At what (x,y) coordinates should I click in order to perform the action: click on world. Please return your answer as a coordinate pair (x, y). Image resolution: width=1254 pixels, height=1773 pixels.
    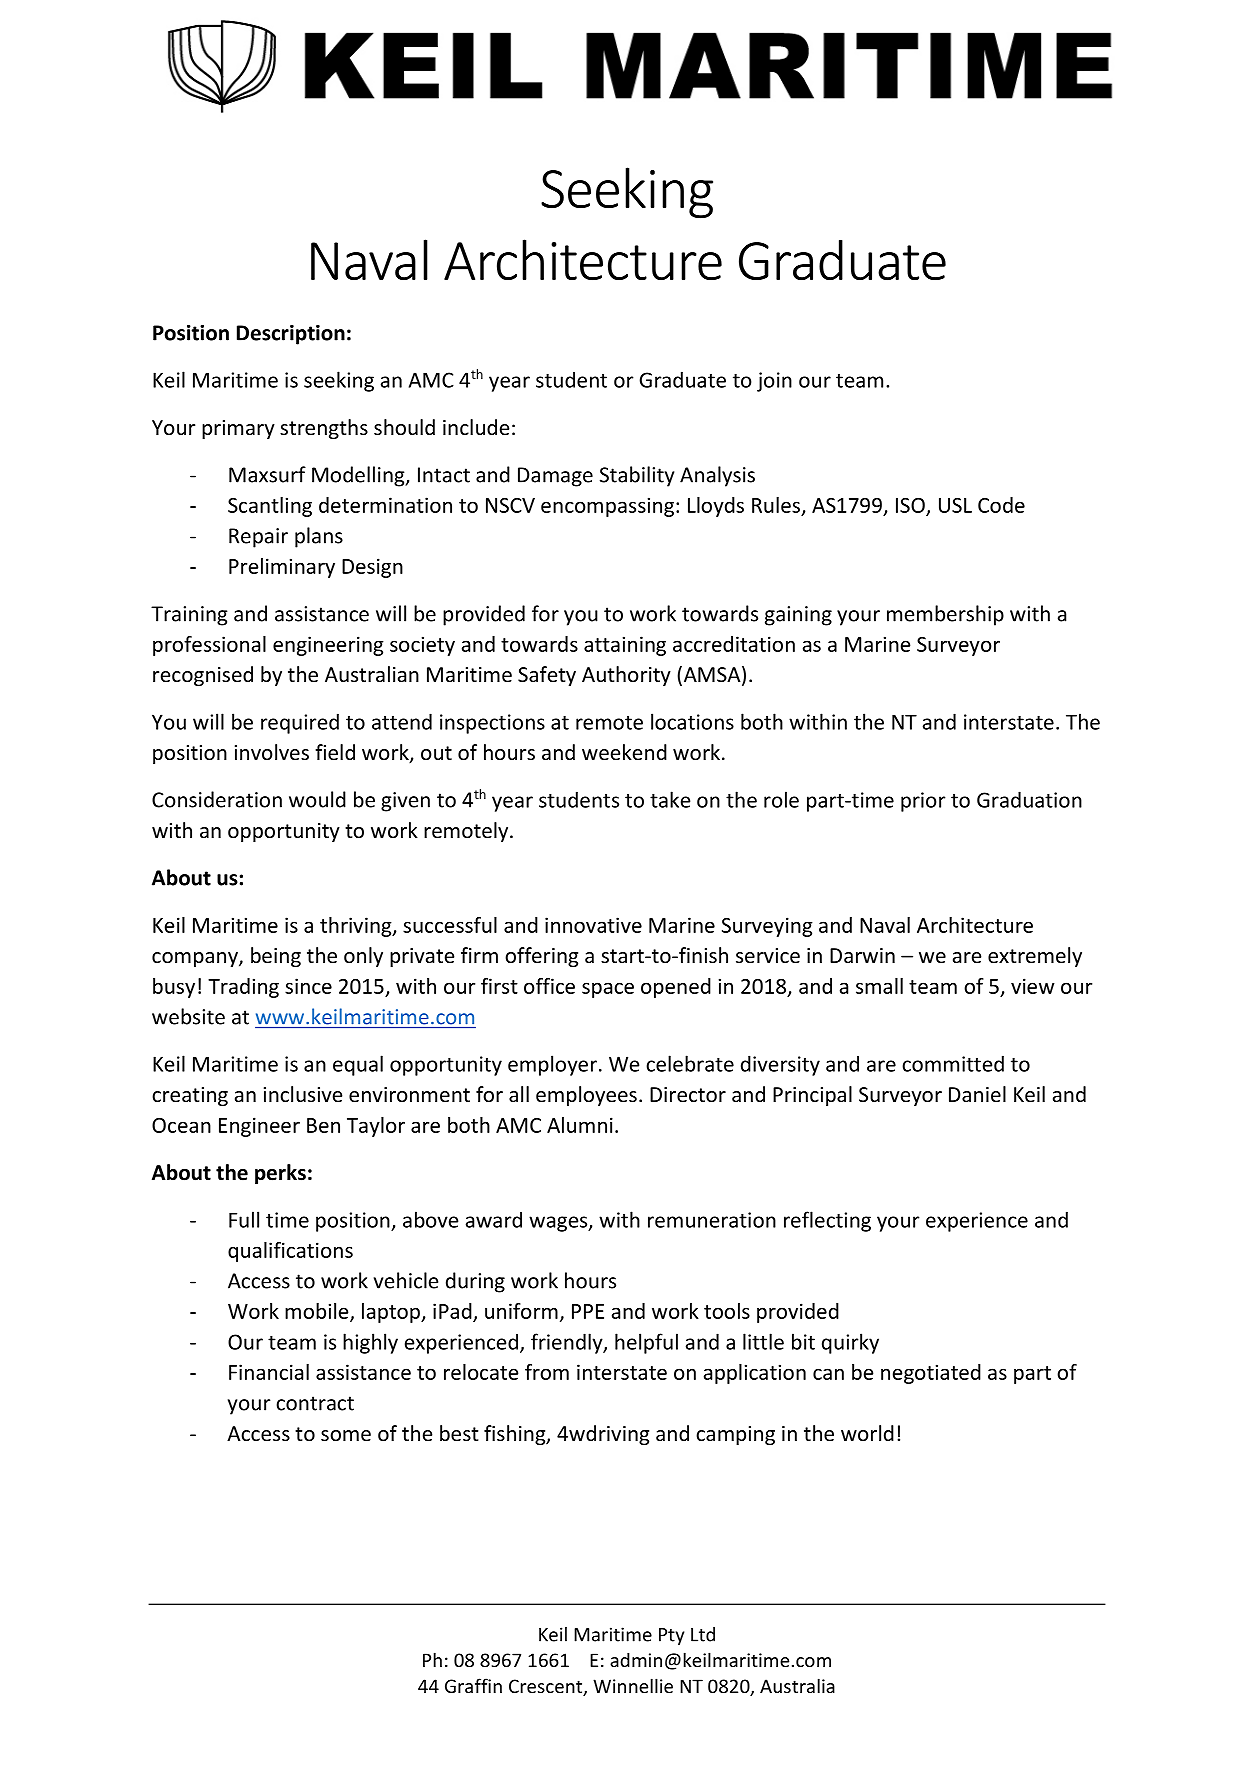
    Looking at the image, I should click on (867, 1433).
